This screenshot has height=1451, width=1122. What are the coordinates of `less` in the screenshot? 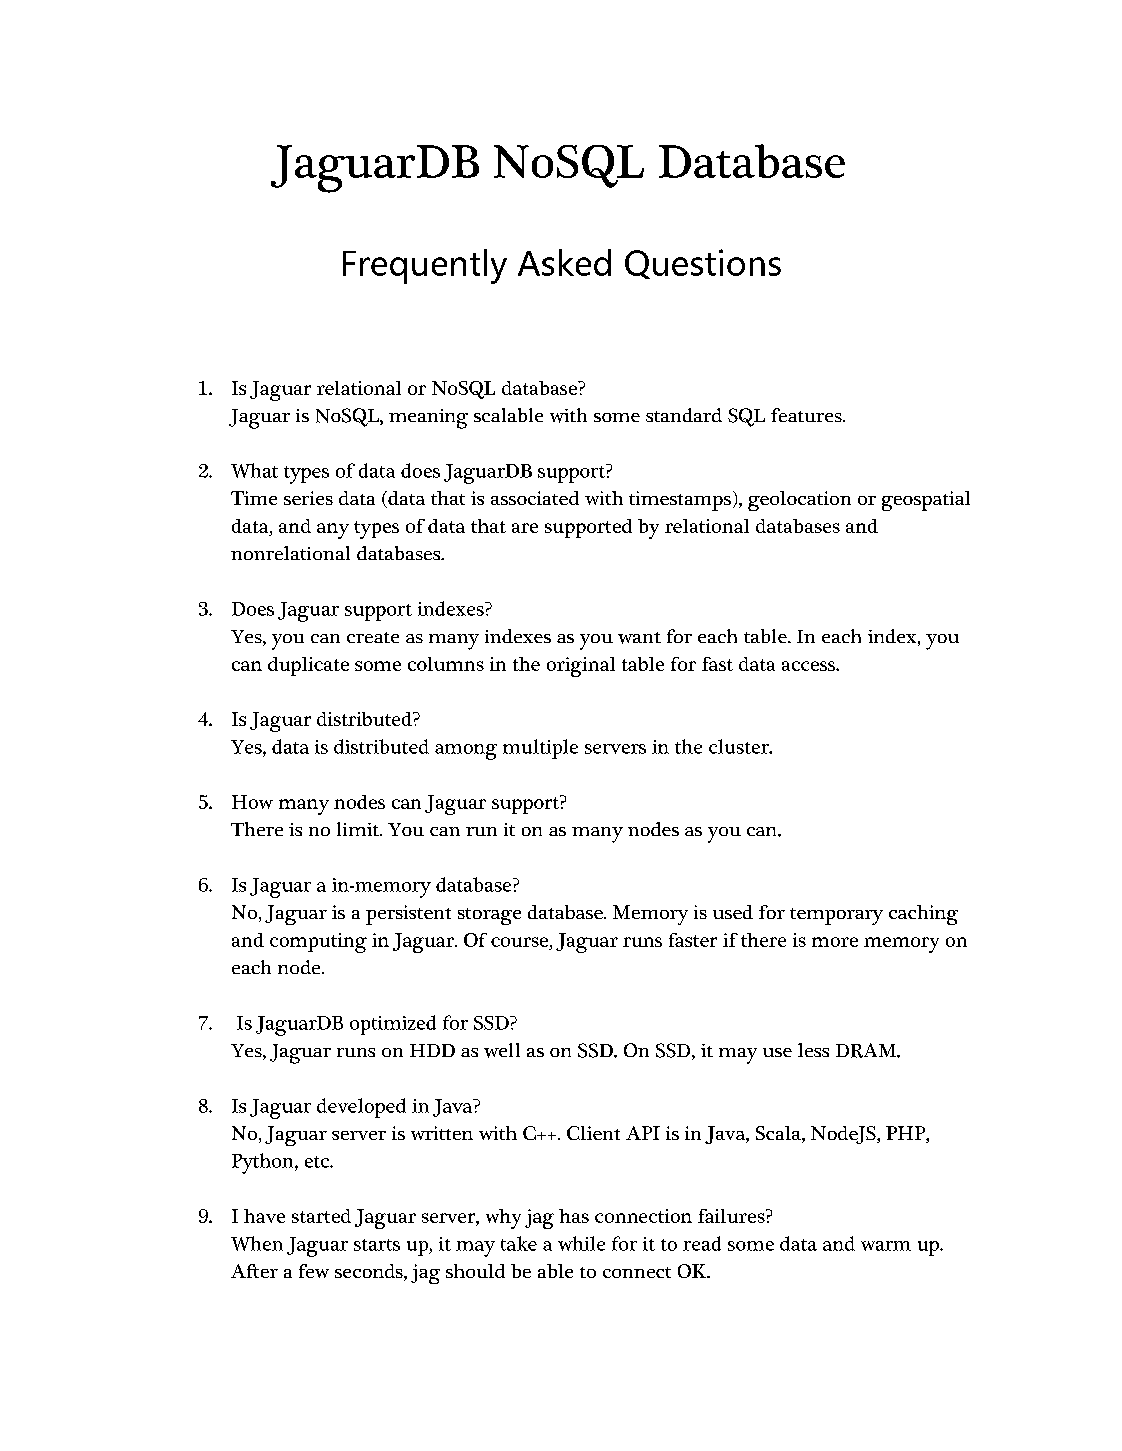 It's located at (813, 1050).
